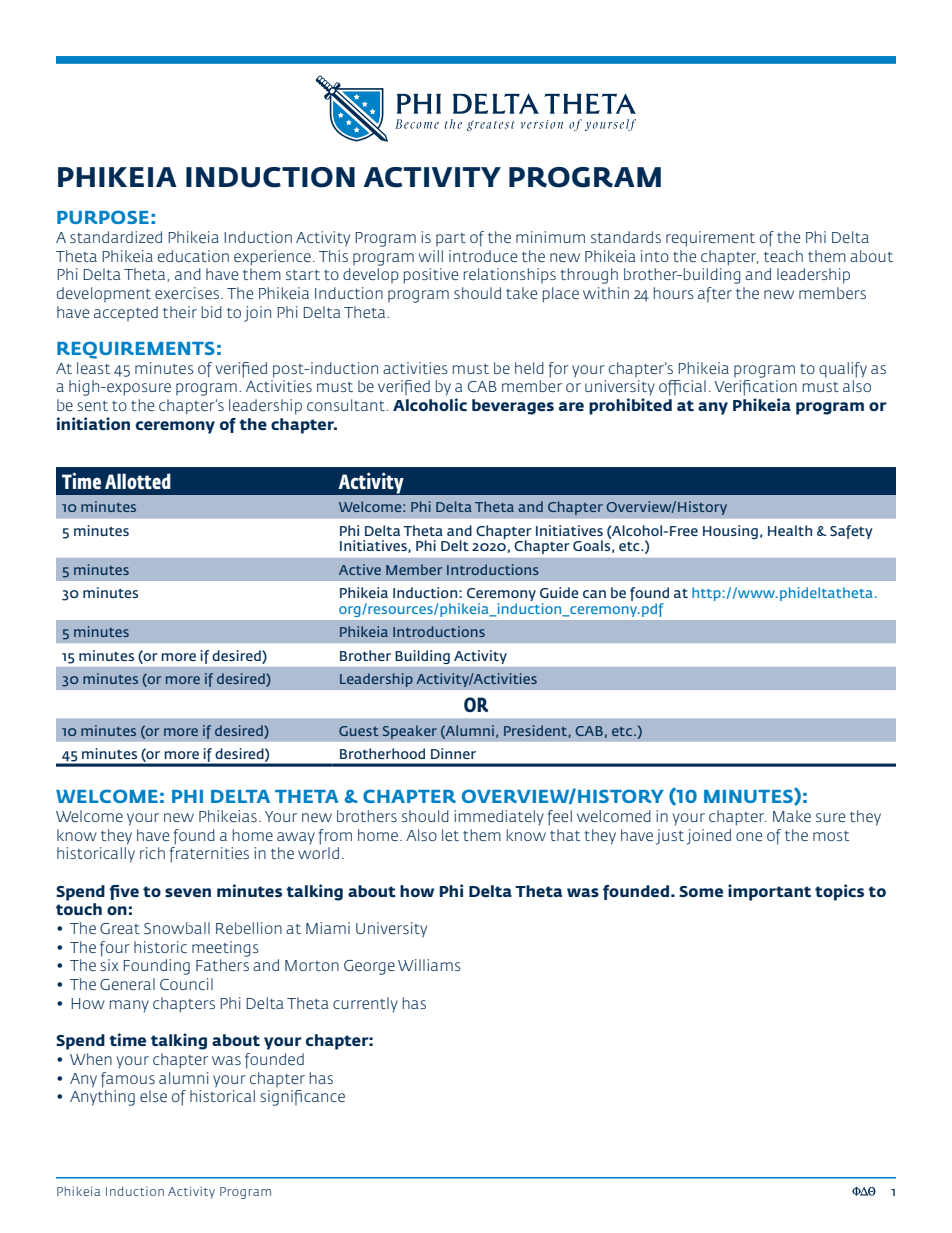  I want to click on Housing, so click(730, 532).
